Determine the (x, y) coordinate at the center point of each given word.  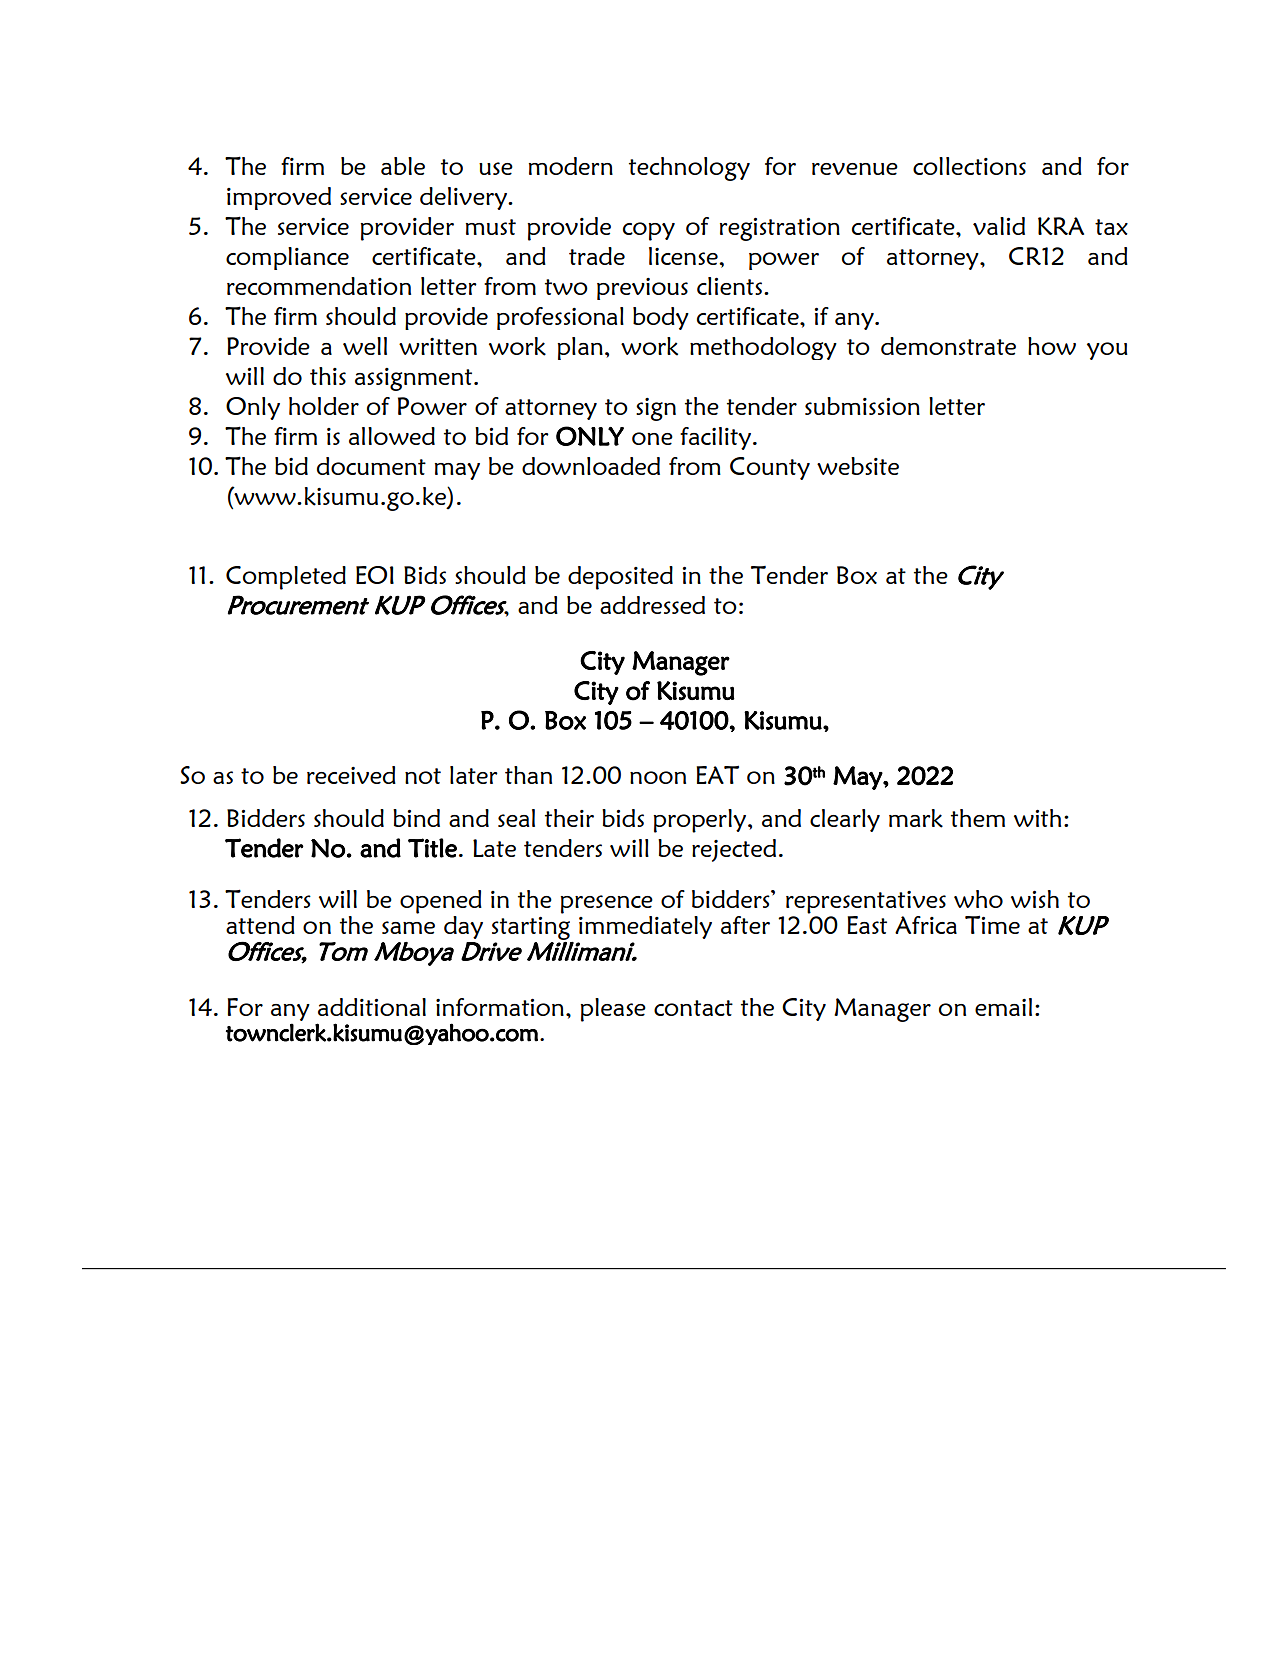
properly (701, 821)
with (1037, 818)
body (661, 318)
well (365, 346)
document (371, 466)
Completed (286, 578)
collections (969, 166)
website (858, 466)
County (770, 468)
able (403, 166)
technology (689, 169)
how (1052, 346)
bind (416, 818)
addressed (652, 605)
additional (372, 1007)
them (978, 818)
